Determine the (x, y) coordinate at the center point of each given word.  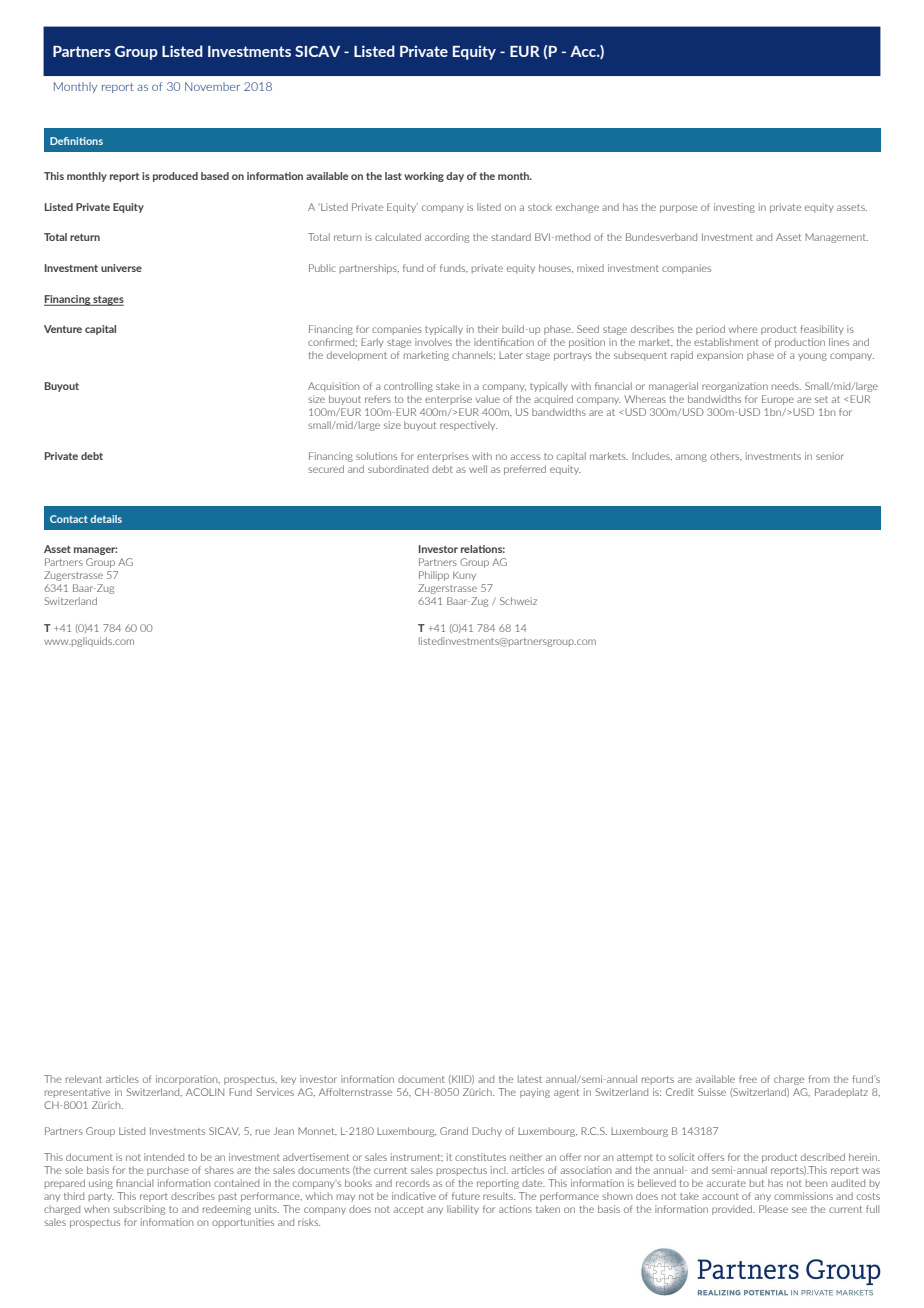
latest (530, 1079)
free (748, 1079)
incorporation (188, 1080)
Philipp (434, 576)
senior (830, 456)
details (106, 519)
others (726, 456)
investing (734, 208)
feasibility (822, 330)
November (212, 86)
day (455, 177)
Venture (63, 329)
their (488, 329)
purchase (168, 1171)
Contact (69, 519)
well (478, 469)
